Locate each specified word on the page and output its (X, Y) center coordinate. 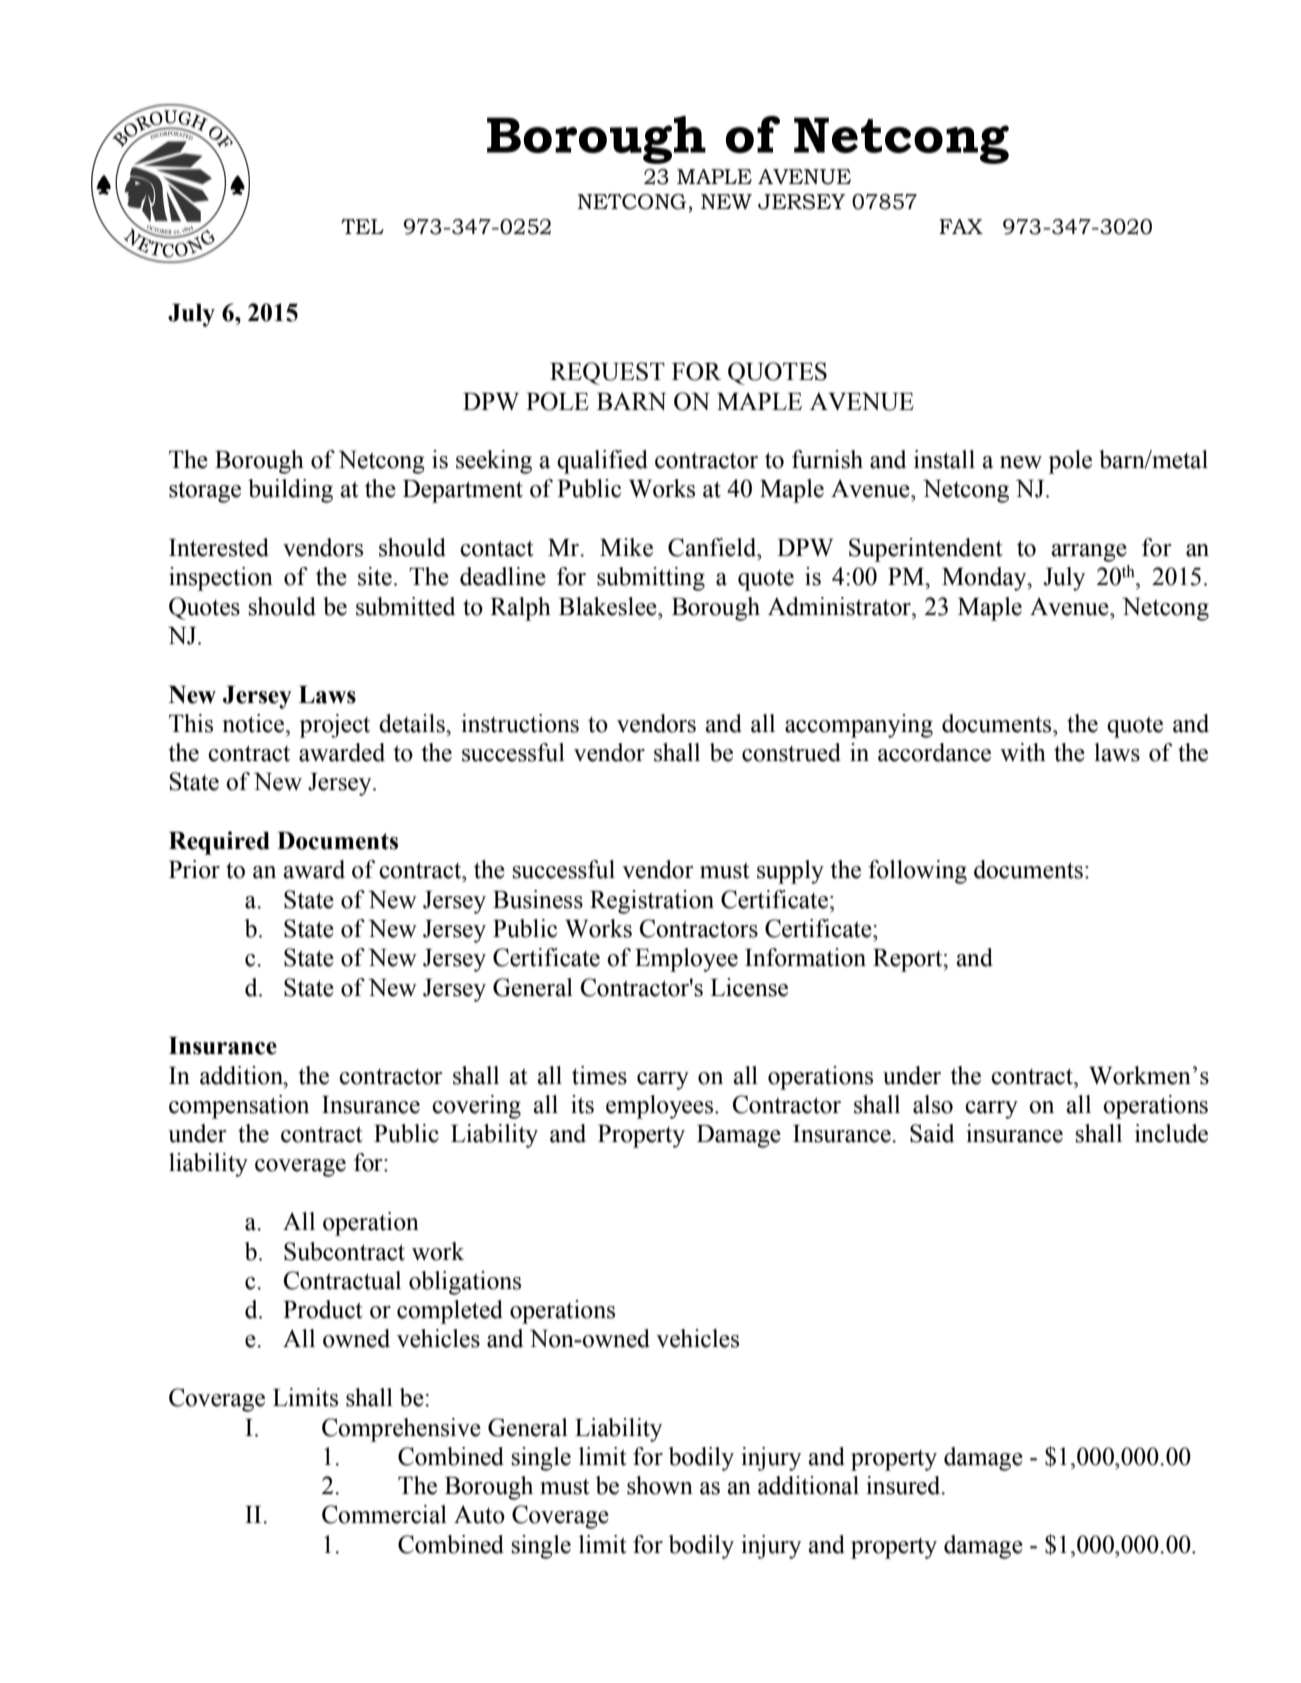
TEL (362, 226)
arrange (1089, 553)
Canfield (713, 547)
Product (323, 1309)
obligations (465, 1283)
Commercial (384, 1514)
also (933, 1104)
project (334, 726)
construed (791, 752)
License (749, 987)
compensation (239, 1107)
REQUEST (607, 373)
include (1171, 1133)
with (1023, 752)
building (290, 491)
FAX (961, 226)
